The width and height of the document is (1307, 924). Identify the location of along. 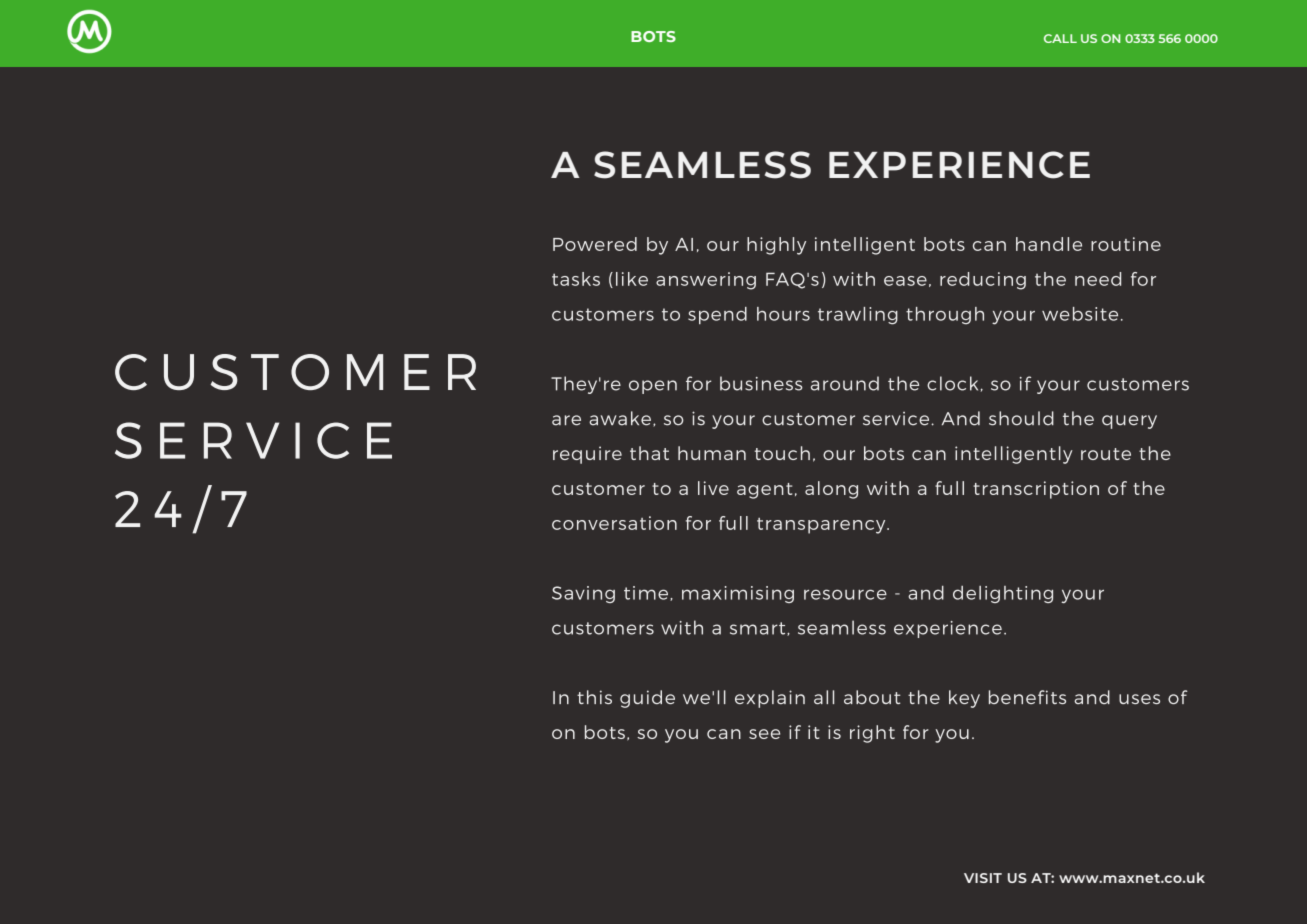
(831, 490).
